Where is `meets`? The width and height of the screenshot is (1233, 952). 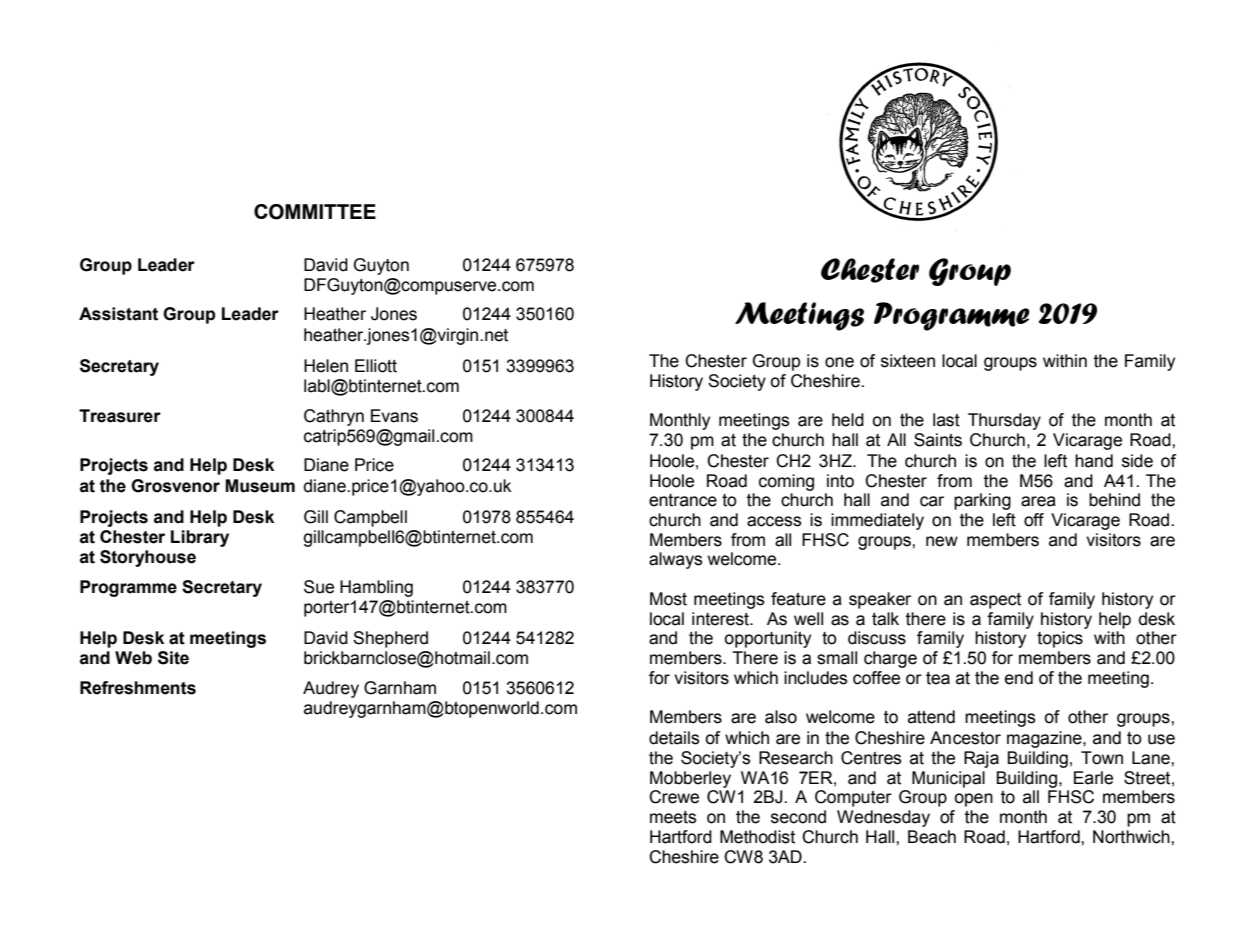 meets is located at coordinates (673, 817).
